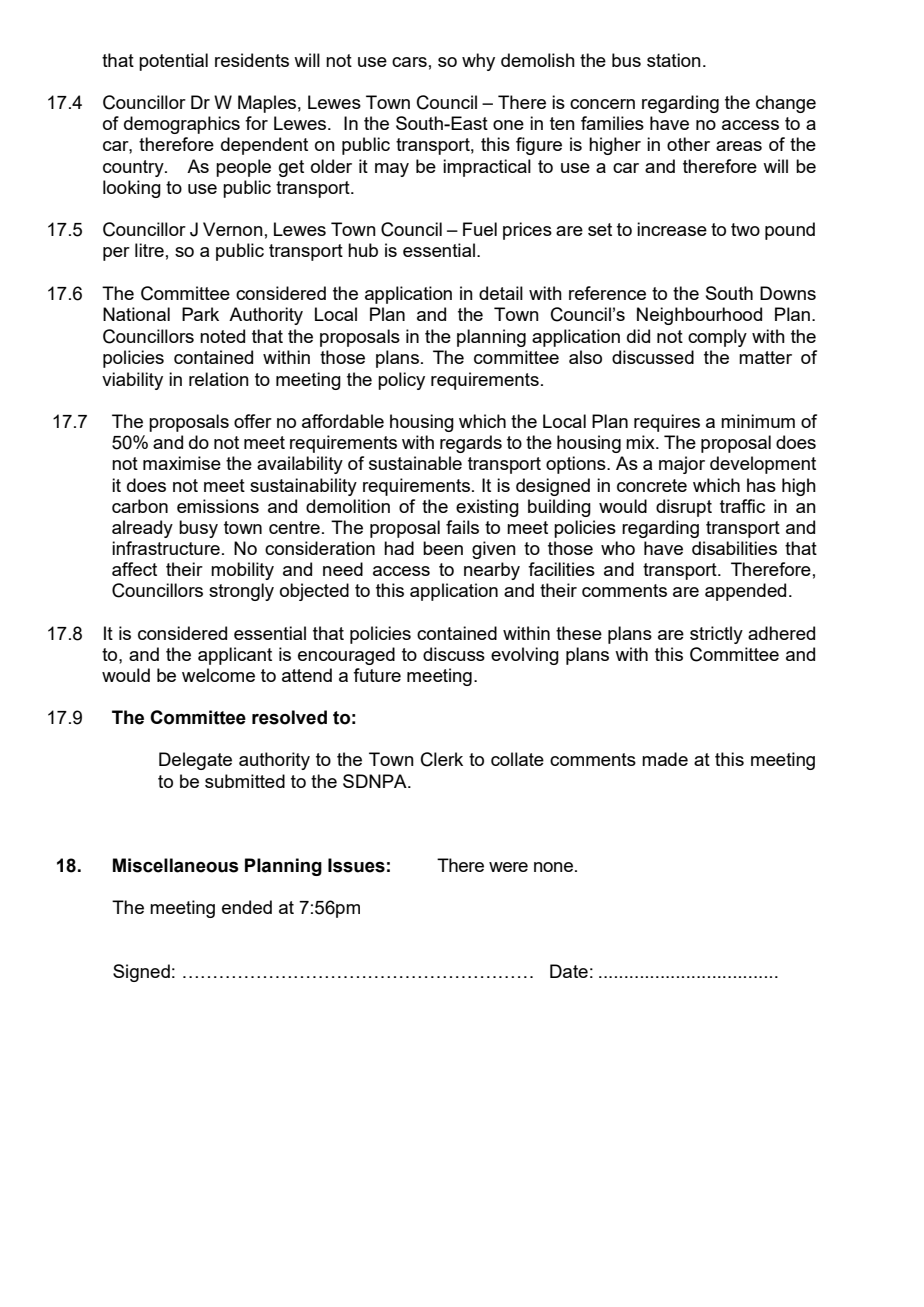 The width and height of the image is (924, 1307). What do you see at coordinates (478, 62) in the image?
I see `why` at bounding box center [478, 62].
